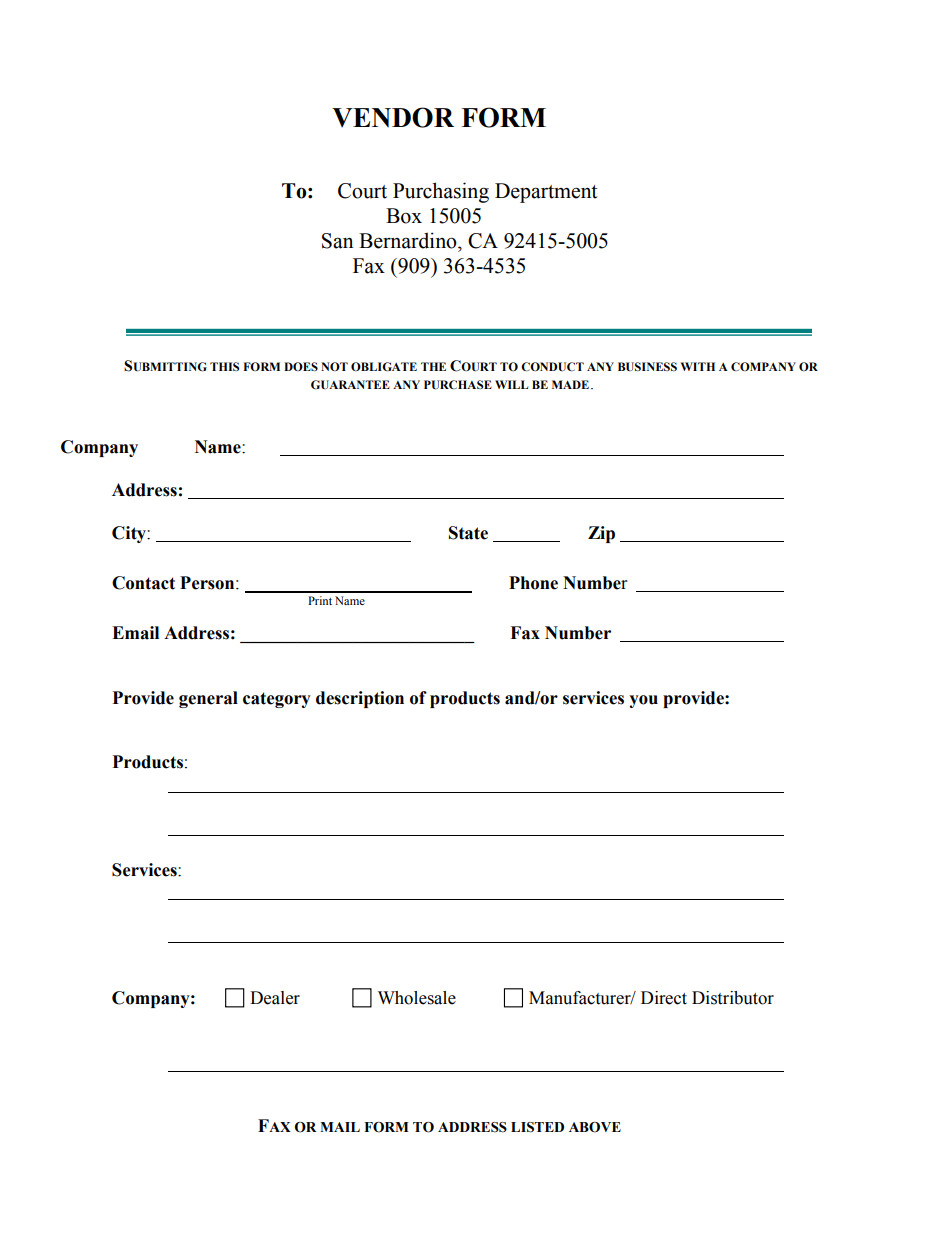  I want to click on State, so click(468, 533).
